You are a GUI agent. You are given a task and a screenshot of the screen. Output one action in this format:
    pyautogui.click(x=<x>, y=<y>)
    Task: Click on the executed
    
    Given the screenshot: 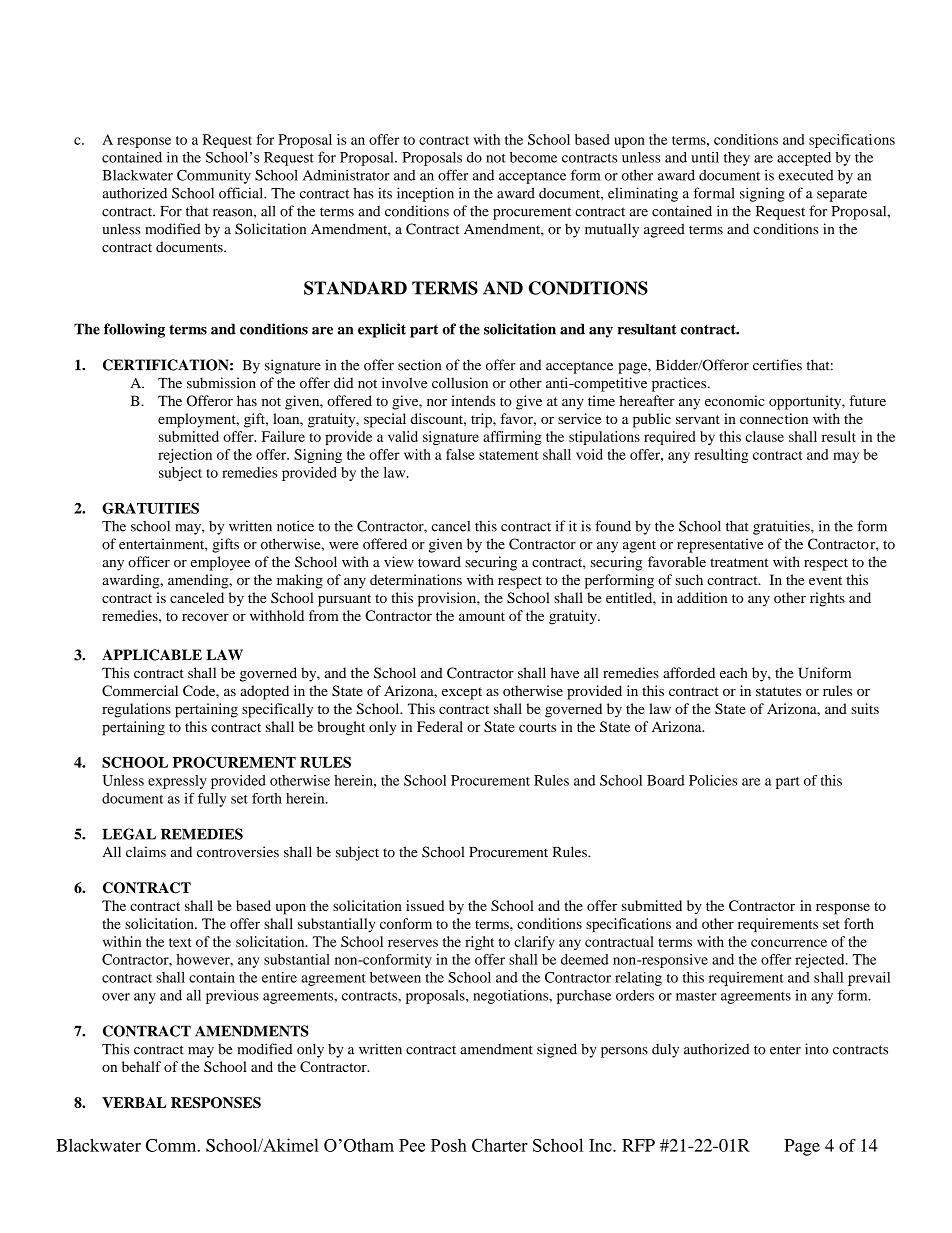 What is the action you would take?
    pyautogui.click(x=806, y=175)
